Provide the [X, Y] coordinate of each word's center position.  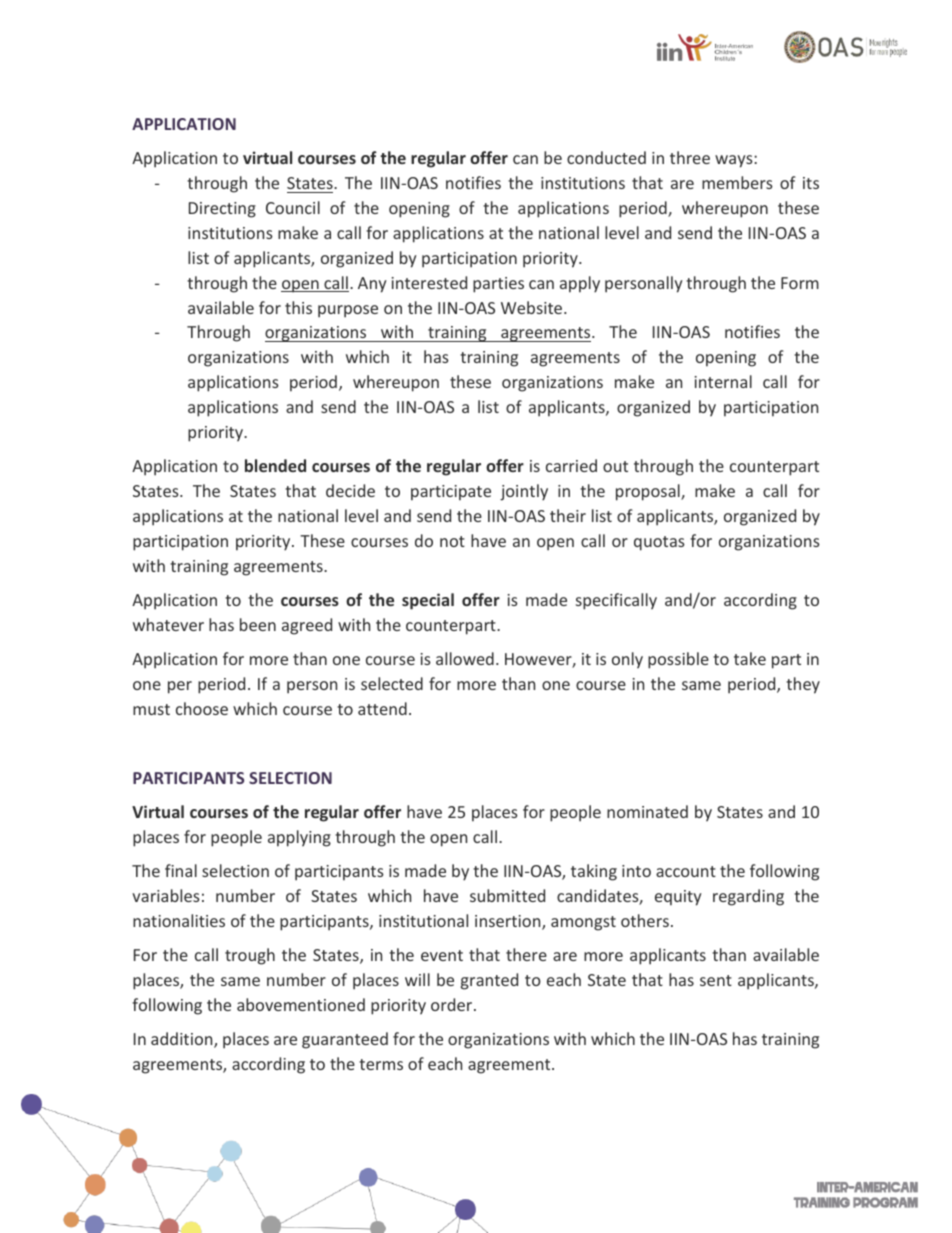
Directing [222, 210]
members [737, 182]
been [258, 624]
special [428, 601]
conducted [606, 157]
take [750, 658]
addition [183, 1040]
